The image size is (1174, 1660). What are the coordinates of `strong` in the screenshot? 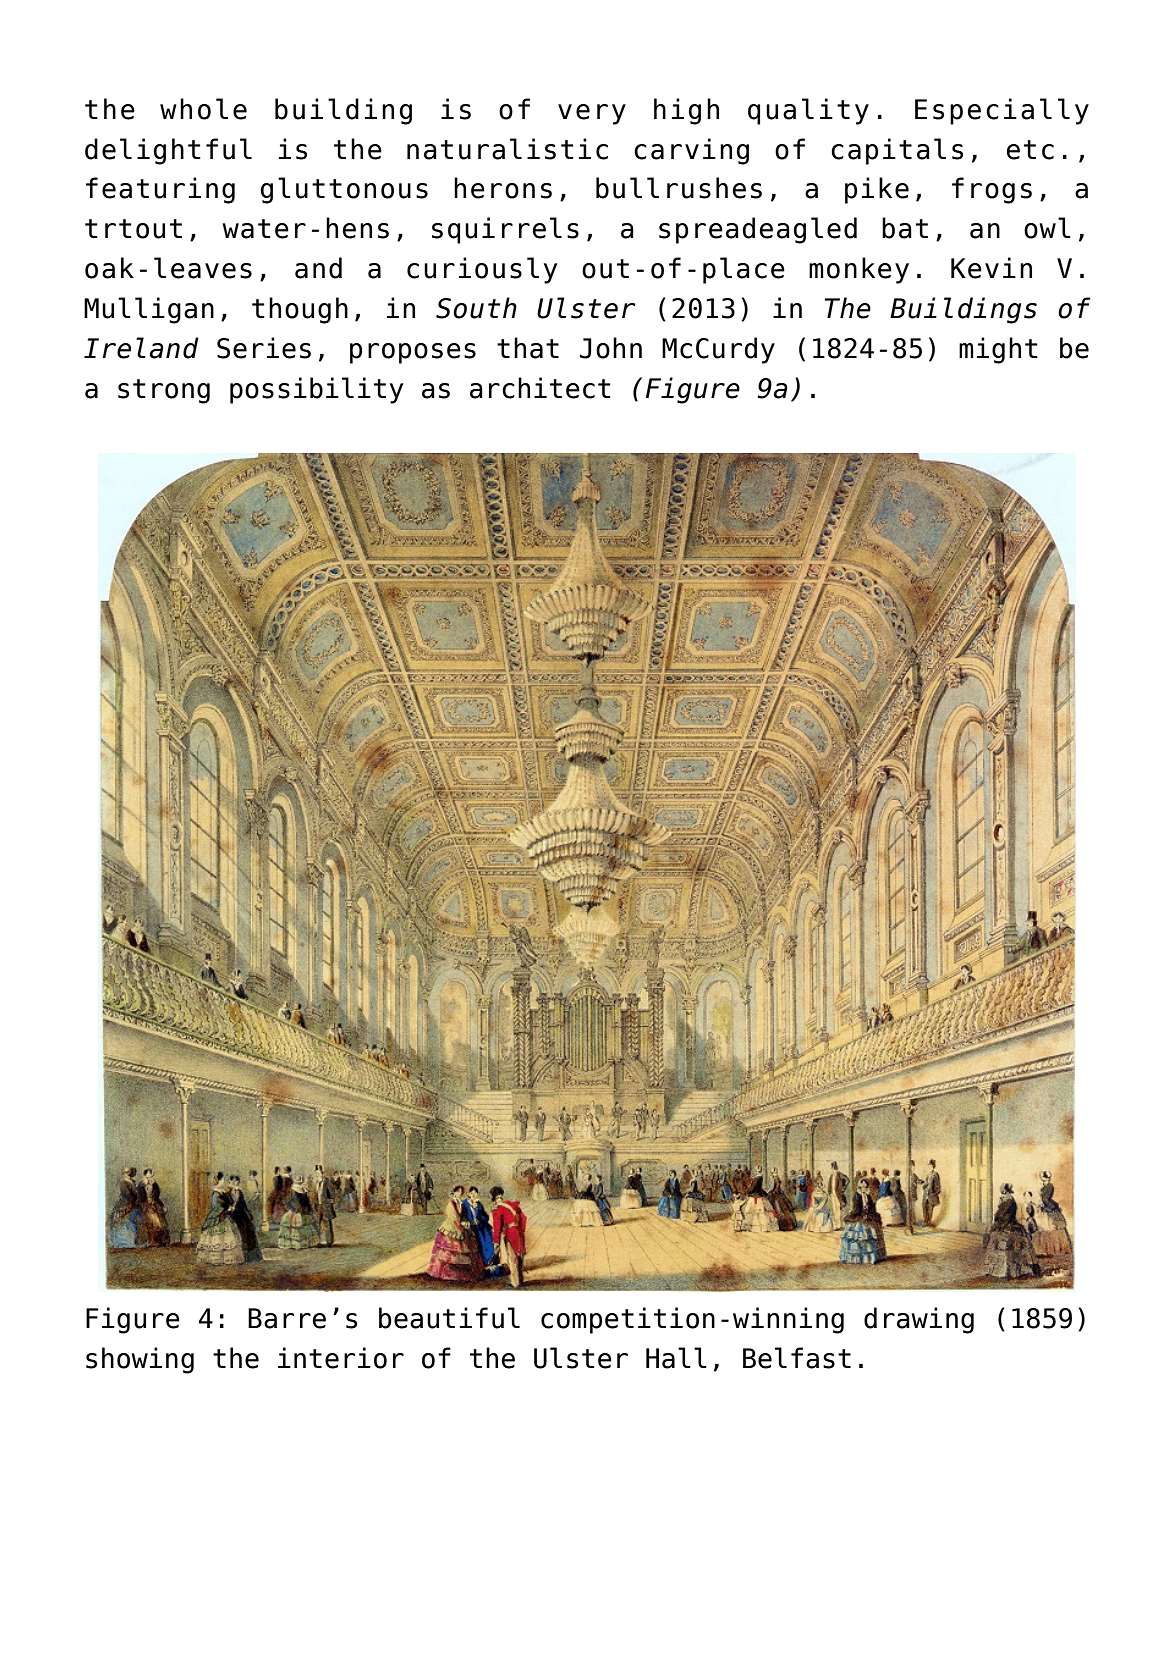 It's located at (164, 391).
